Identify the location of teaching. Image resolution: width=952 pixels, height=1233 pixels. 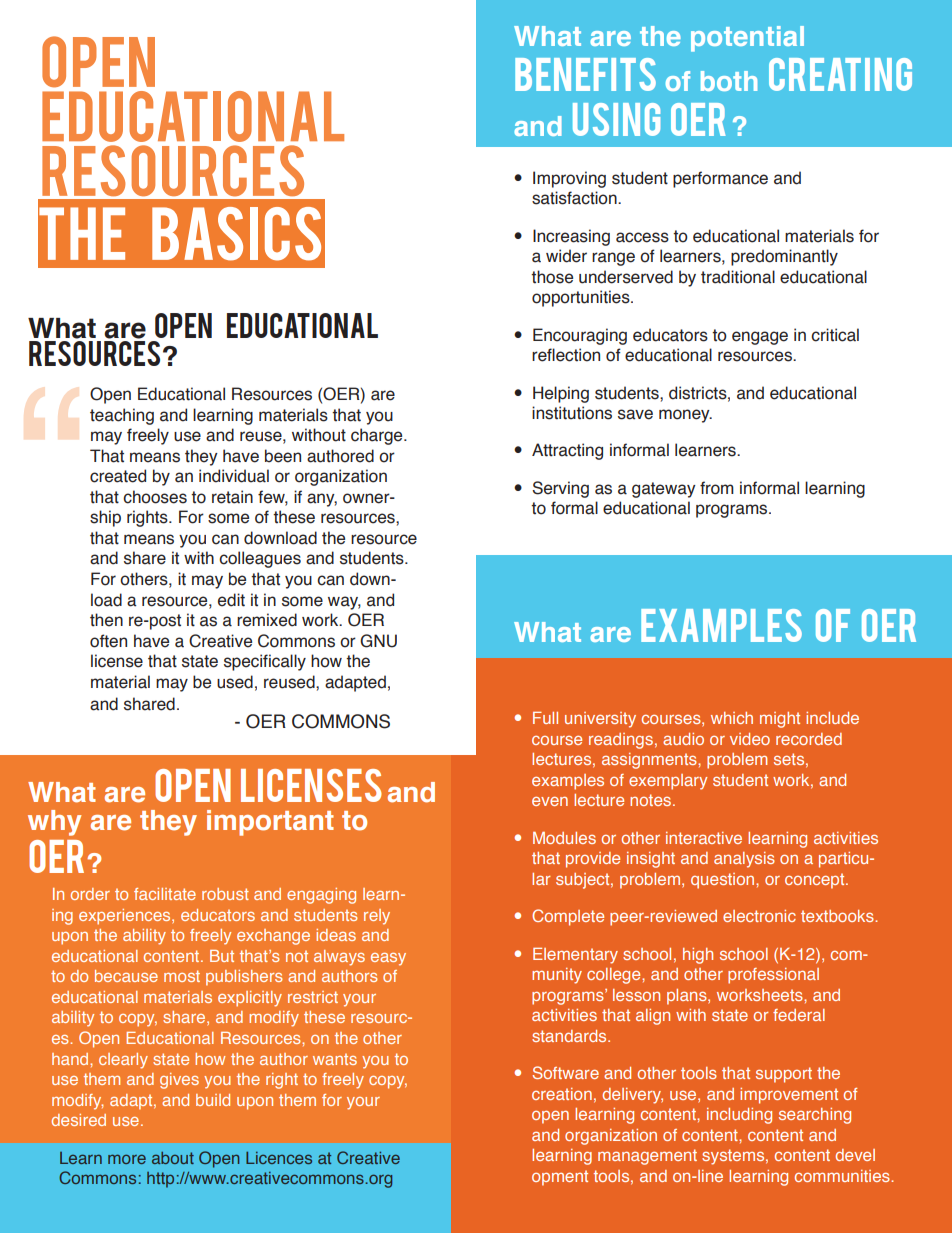
(122, 416).
